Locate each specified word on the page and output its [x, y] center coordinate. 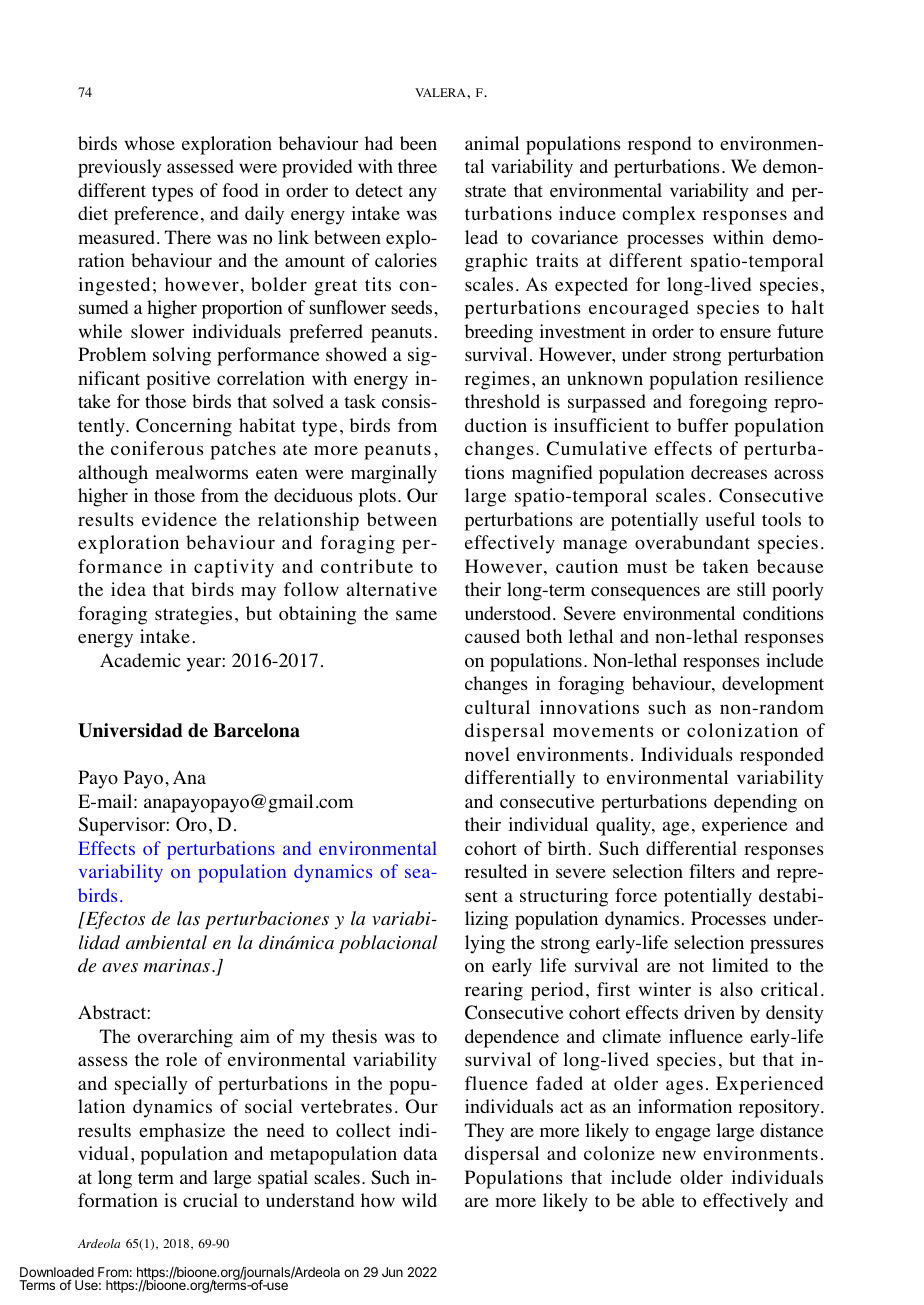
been [418, 143]
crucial [210, 1200]
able [658, 1200]
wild [419, 1200]
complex [659, 215]
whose [150, 143]
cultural [497, 707]
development [773, 685]
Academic [140, 660]
